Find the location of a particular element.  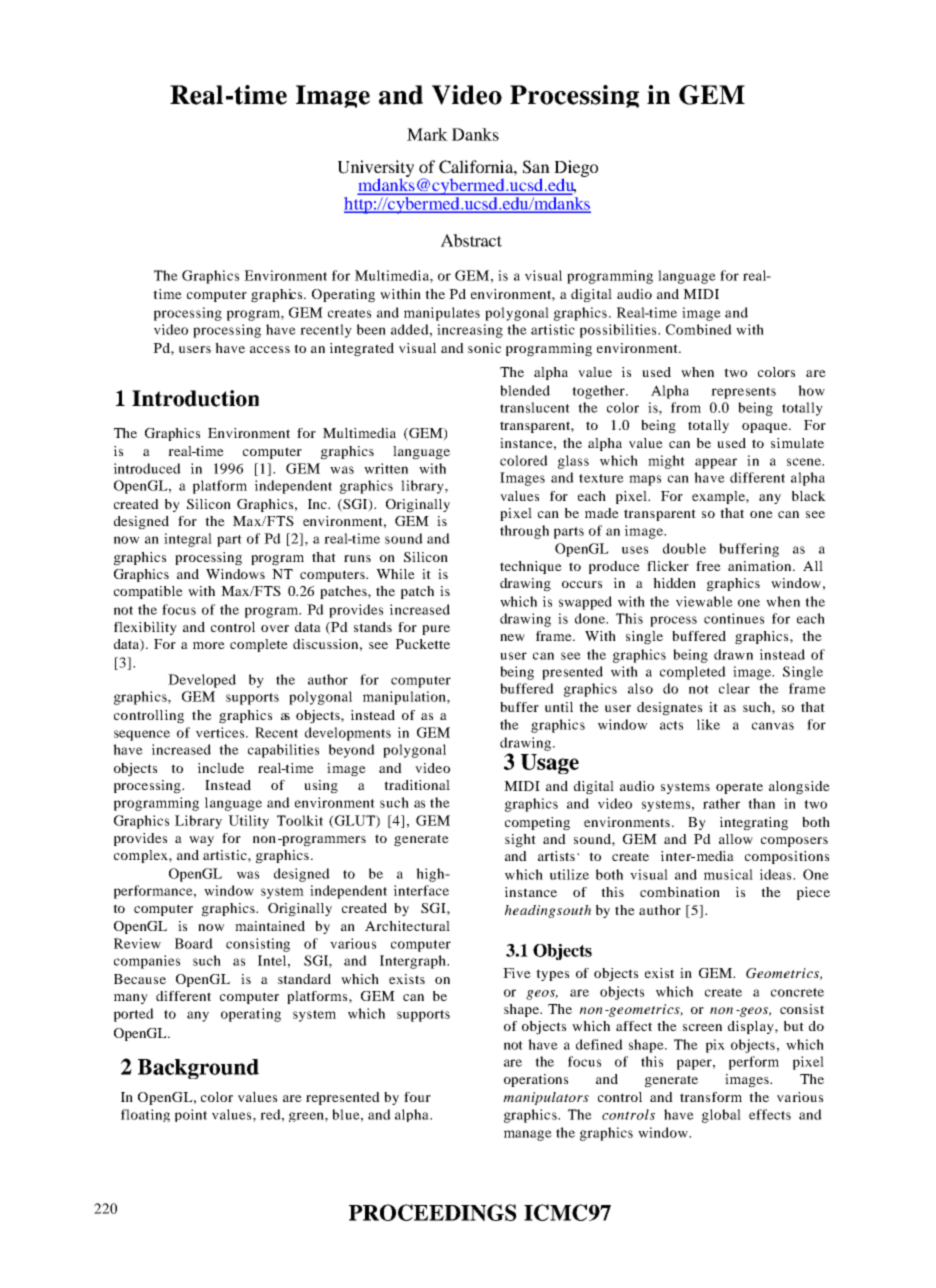

Introduction is located at coordinates (195, 398).
